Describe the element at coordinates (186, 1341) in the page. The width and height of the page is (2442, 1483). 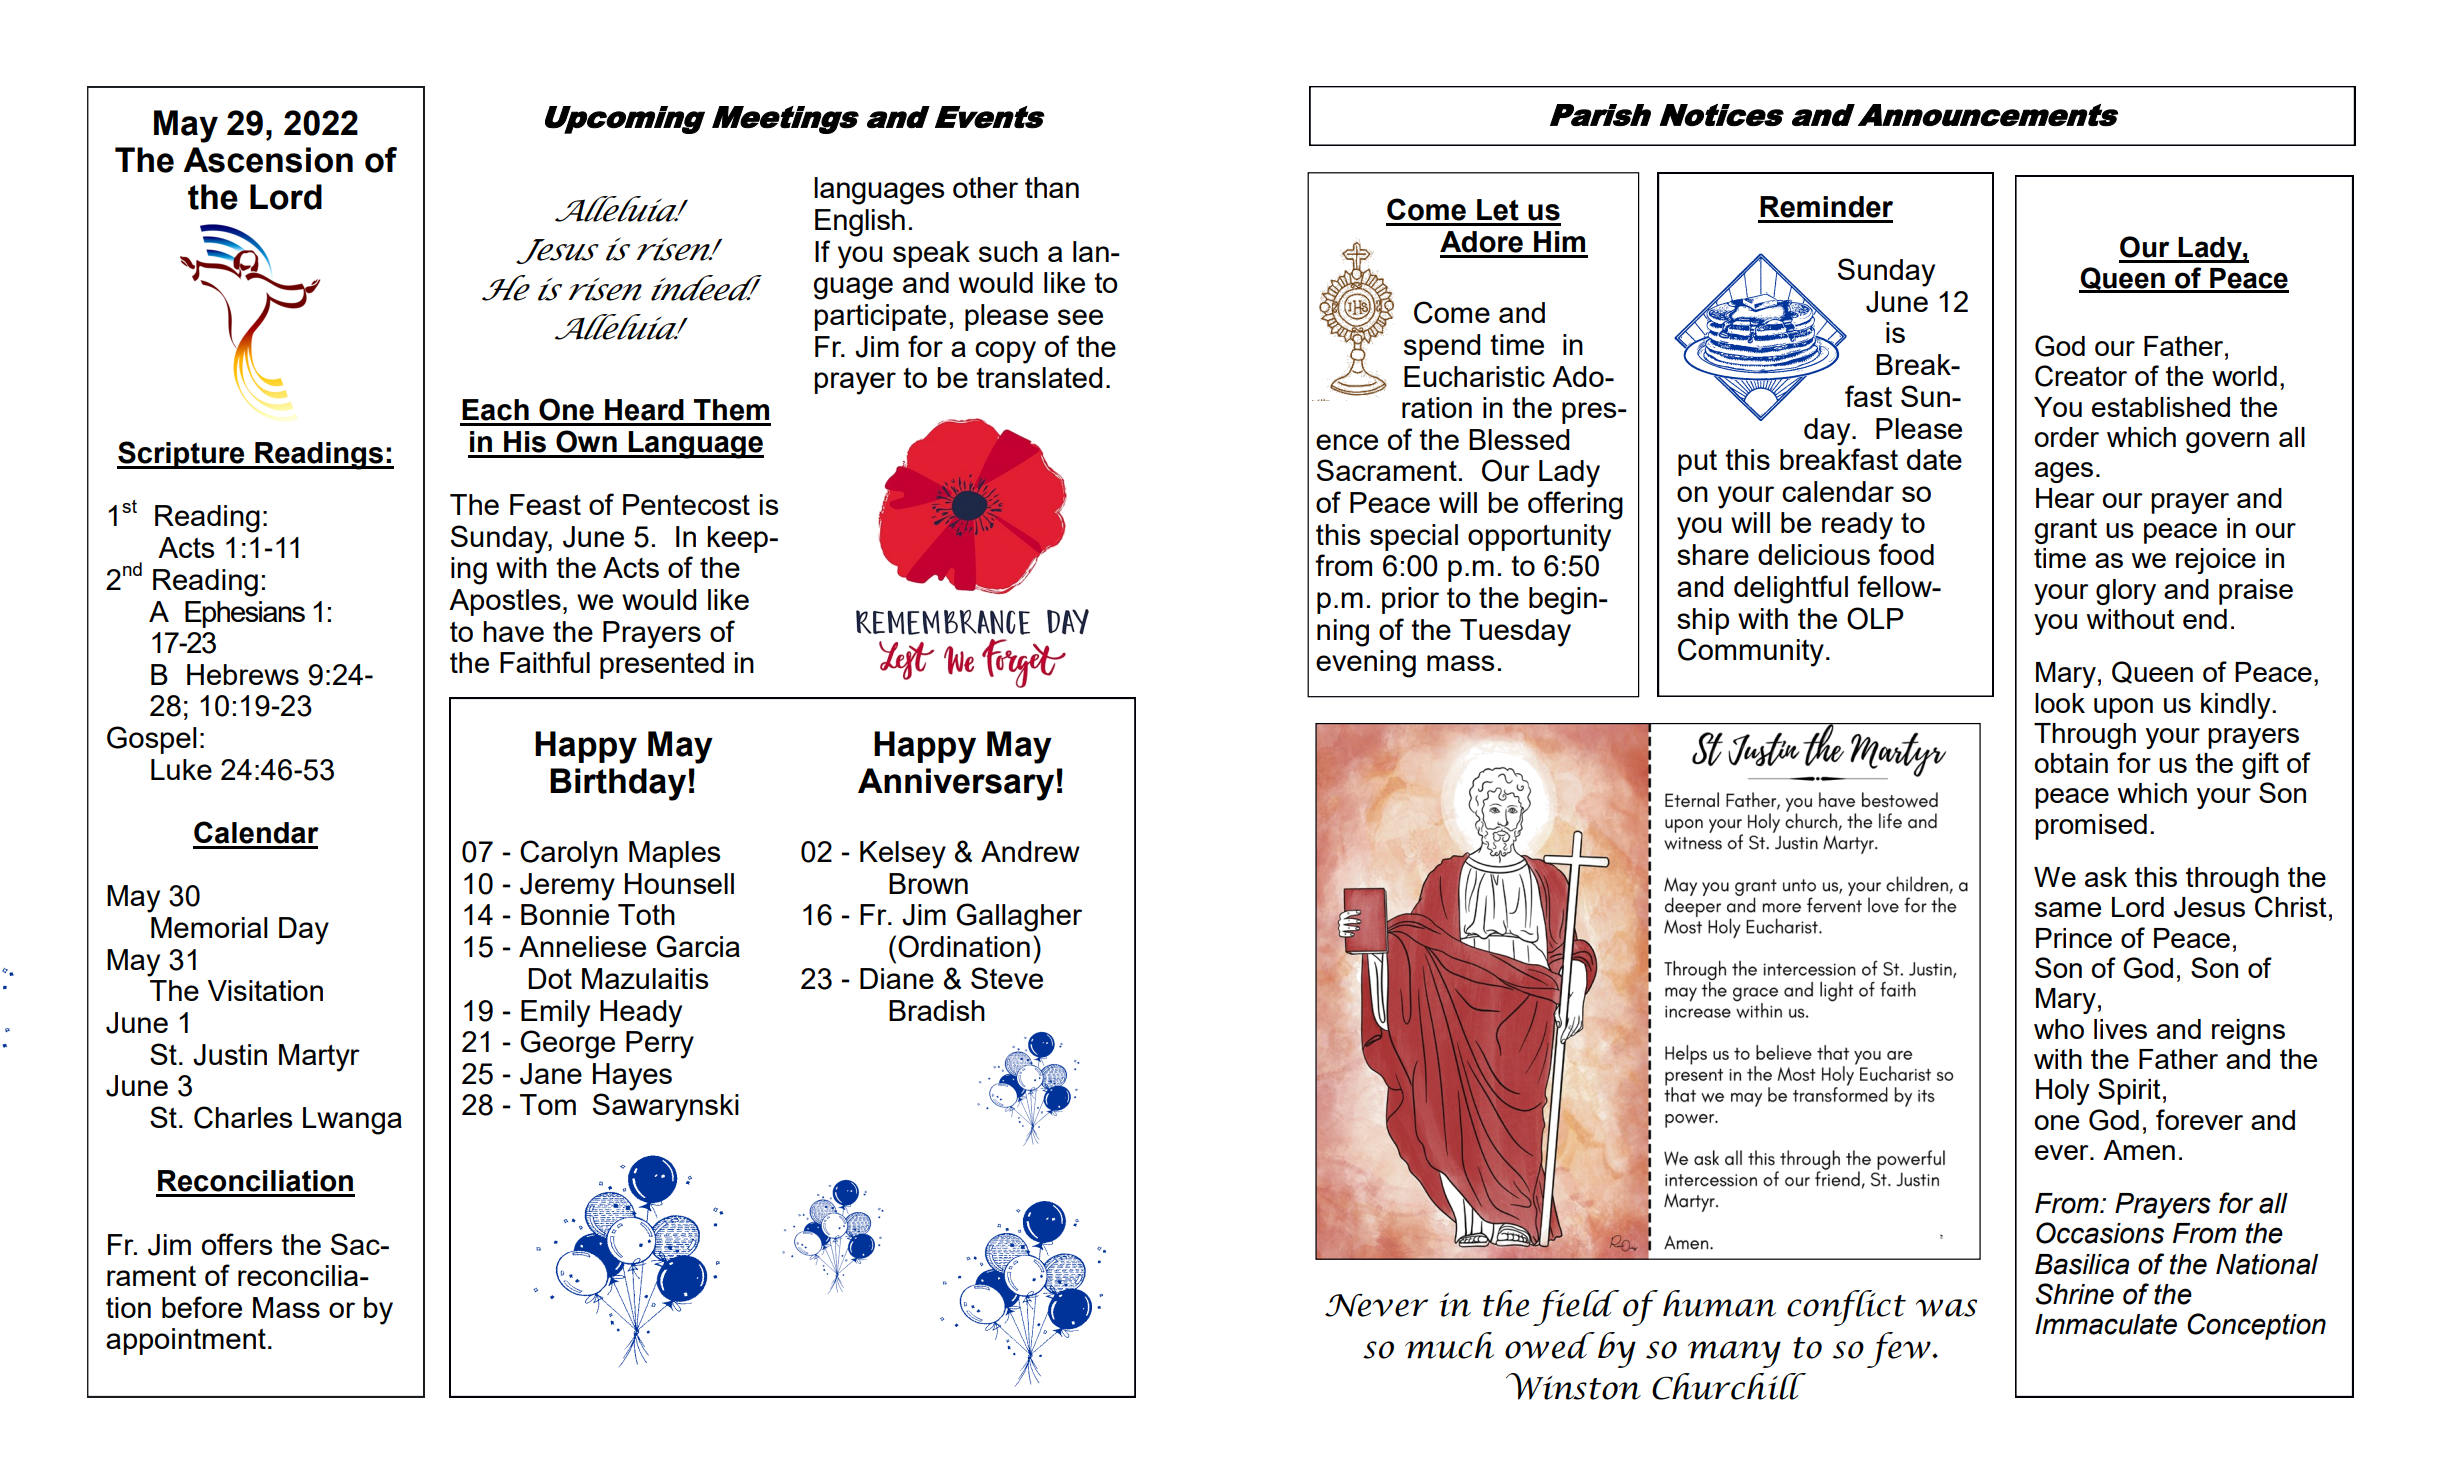
I see `appointment` at that location.
